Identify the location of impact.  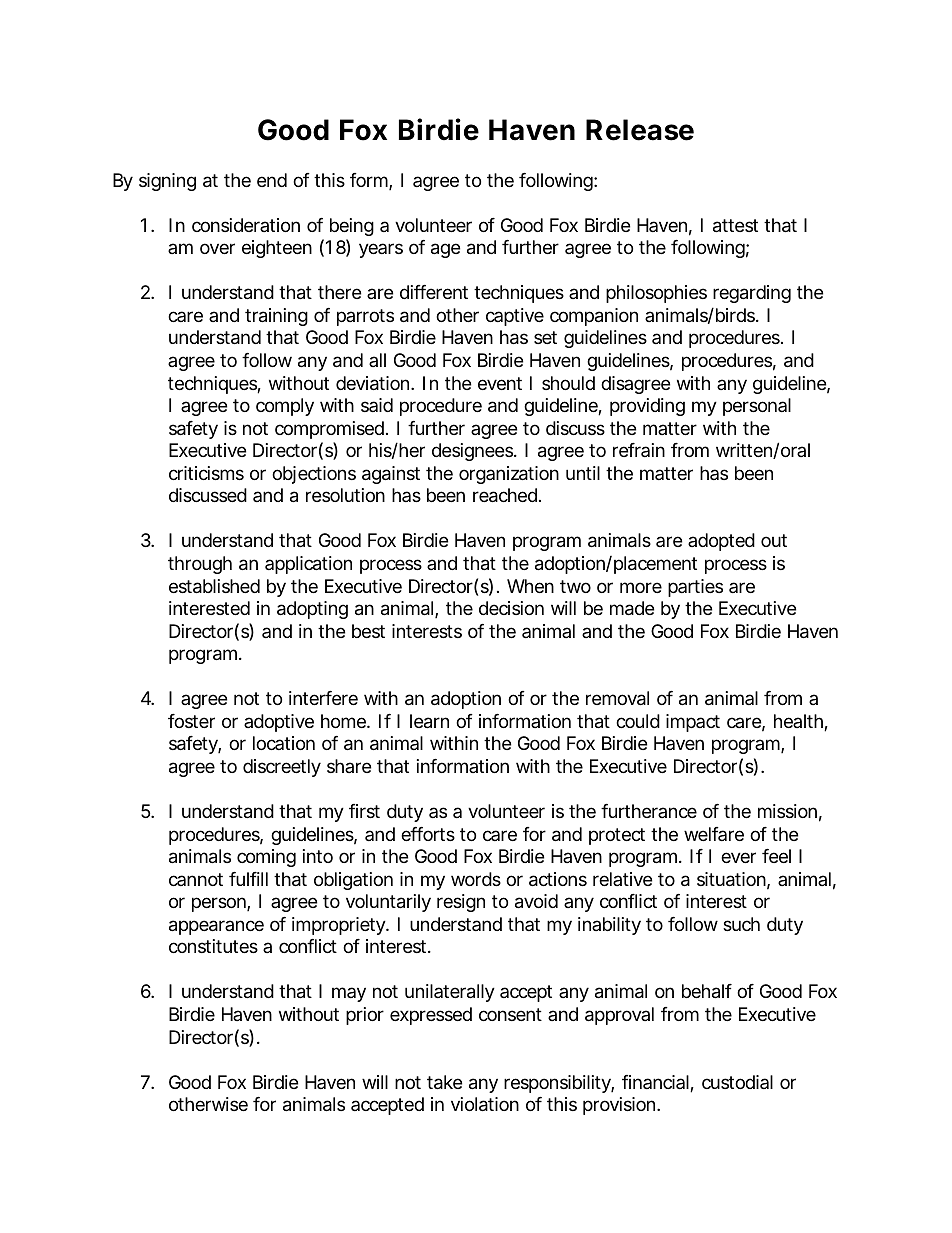
(693, 723).
